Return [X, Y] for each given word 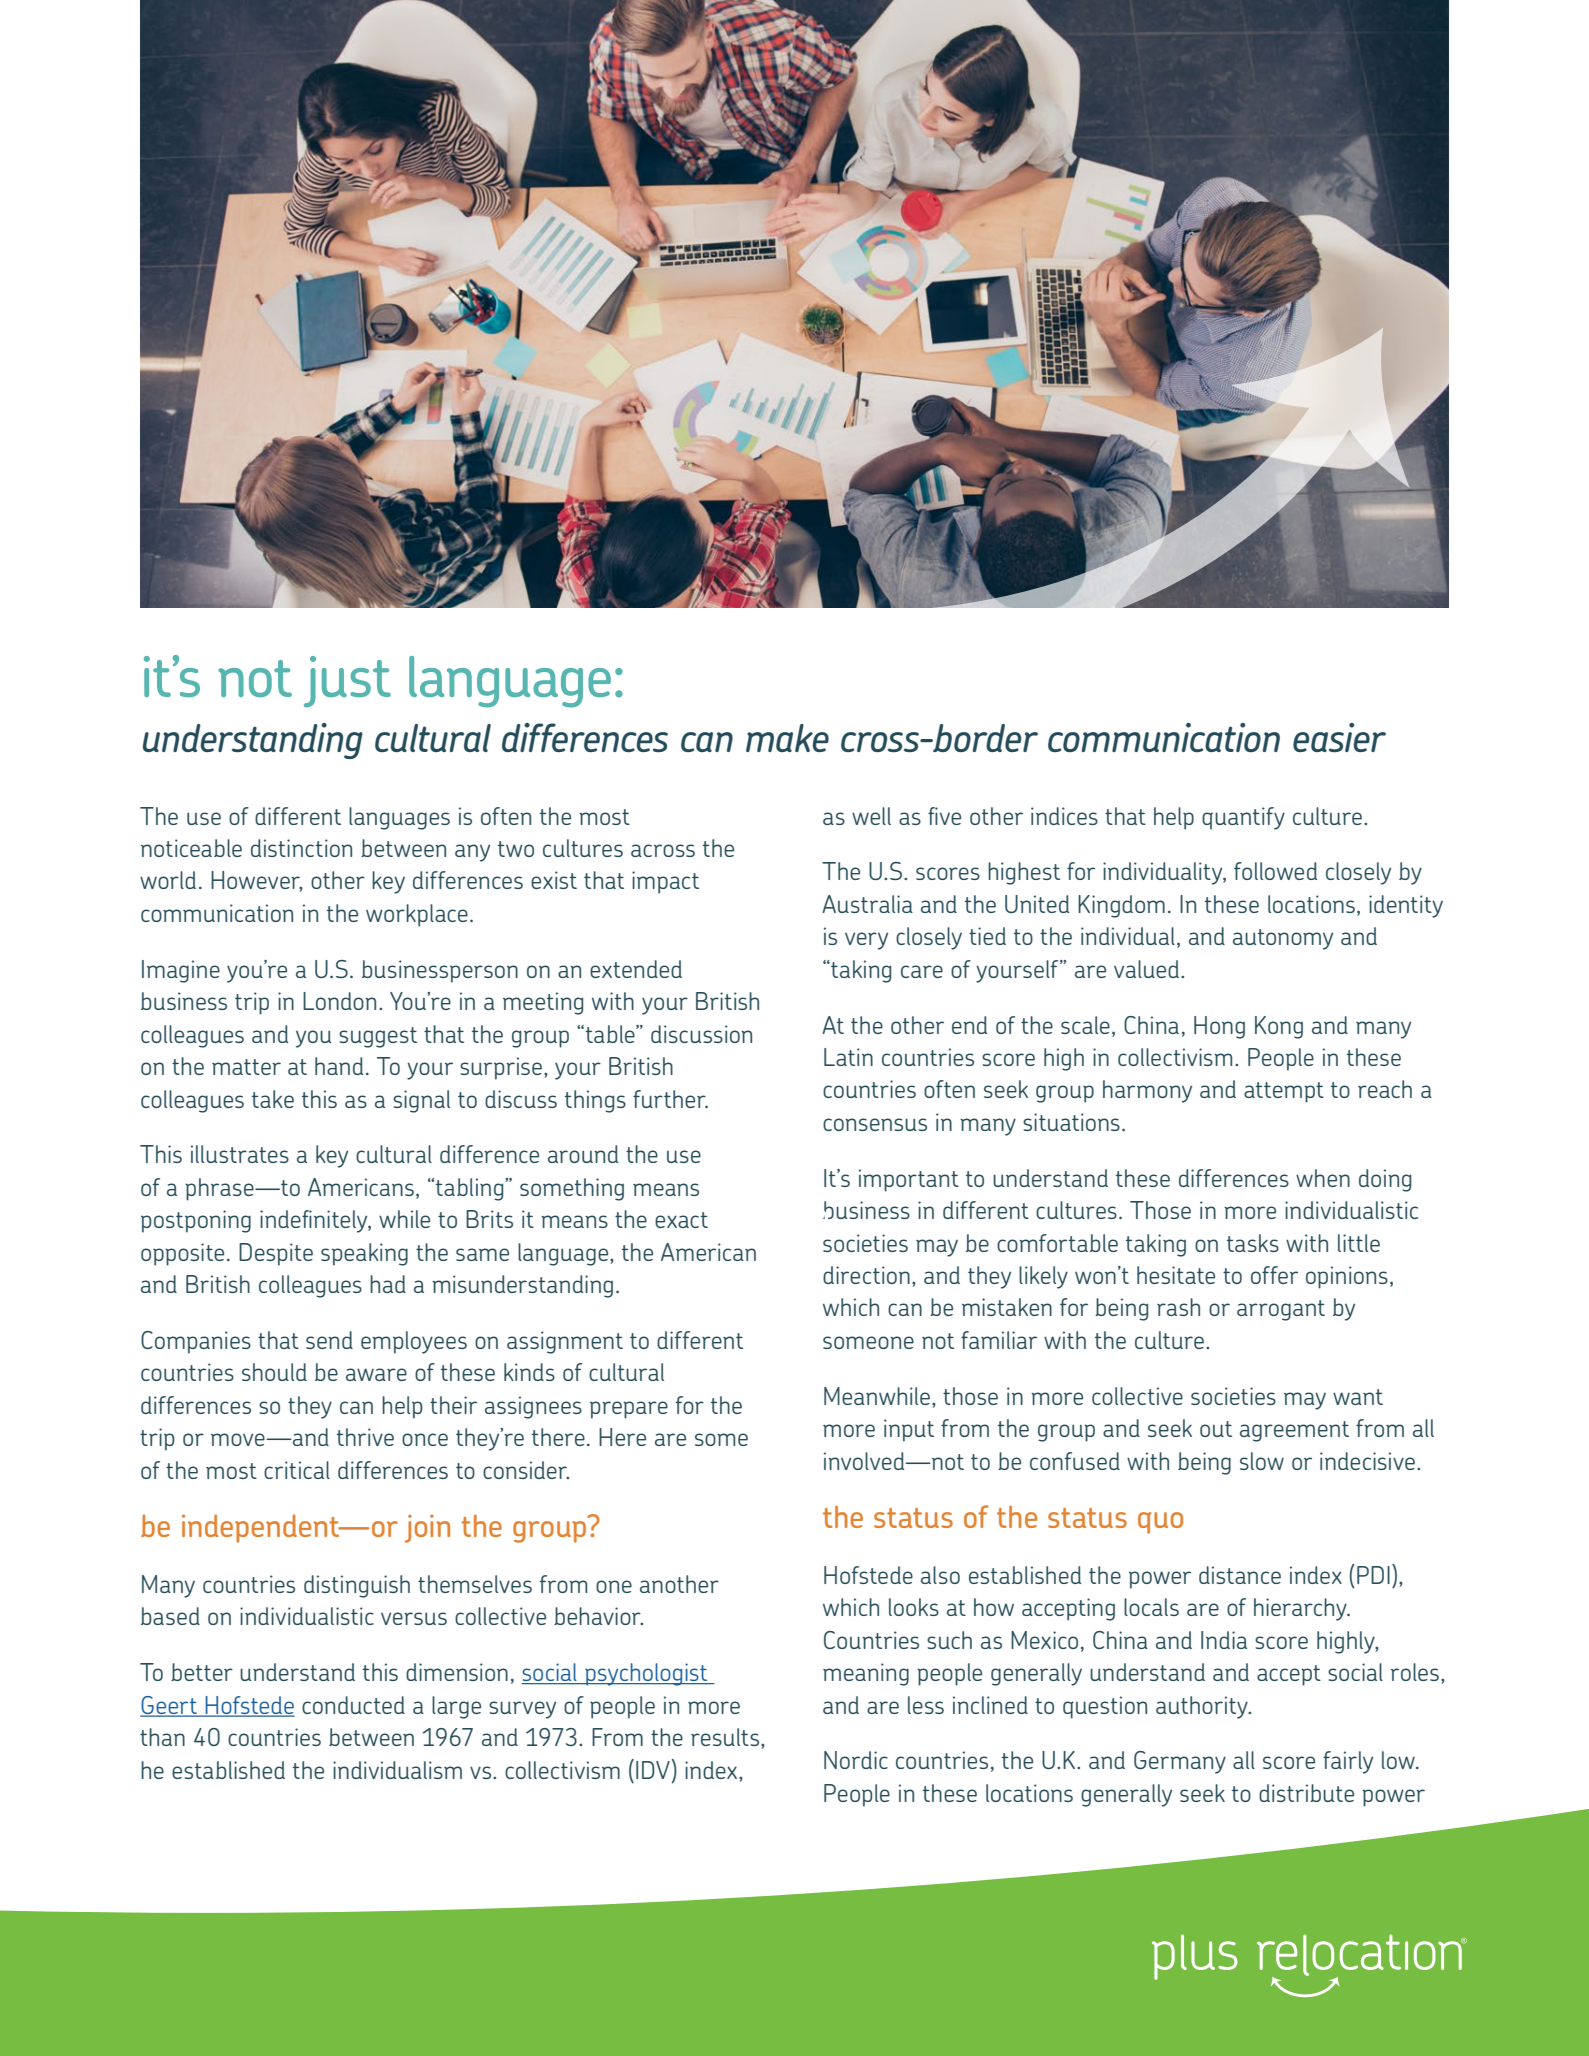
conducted [353, 1705]
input [909, 1430]
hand [339, 1066]
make [787, 738]
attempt [1284, 1092]
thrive [365, 1437]
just [347, 682]
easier [1339, 737]
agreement [1294, 1431]
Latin [848, 1057]
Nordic [856, 1760]
